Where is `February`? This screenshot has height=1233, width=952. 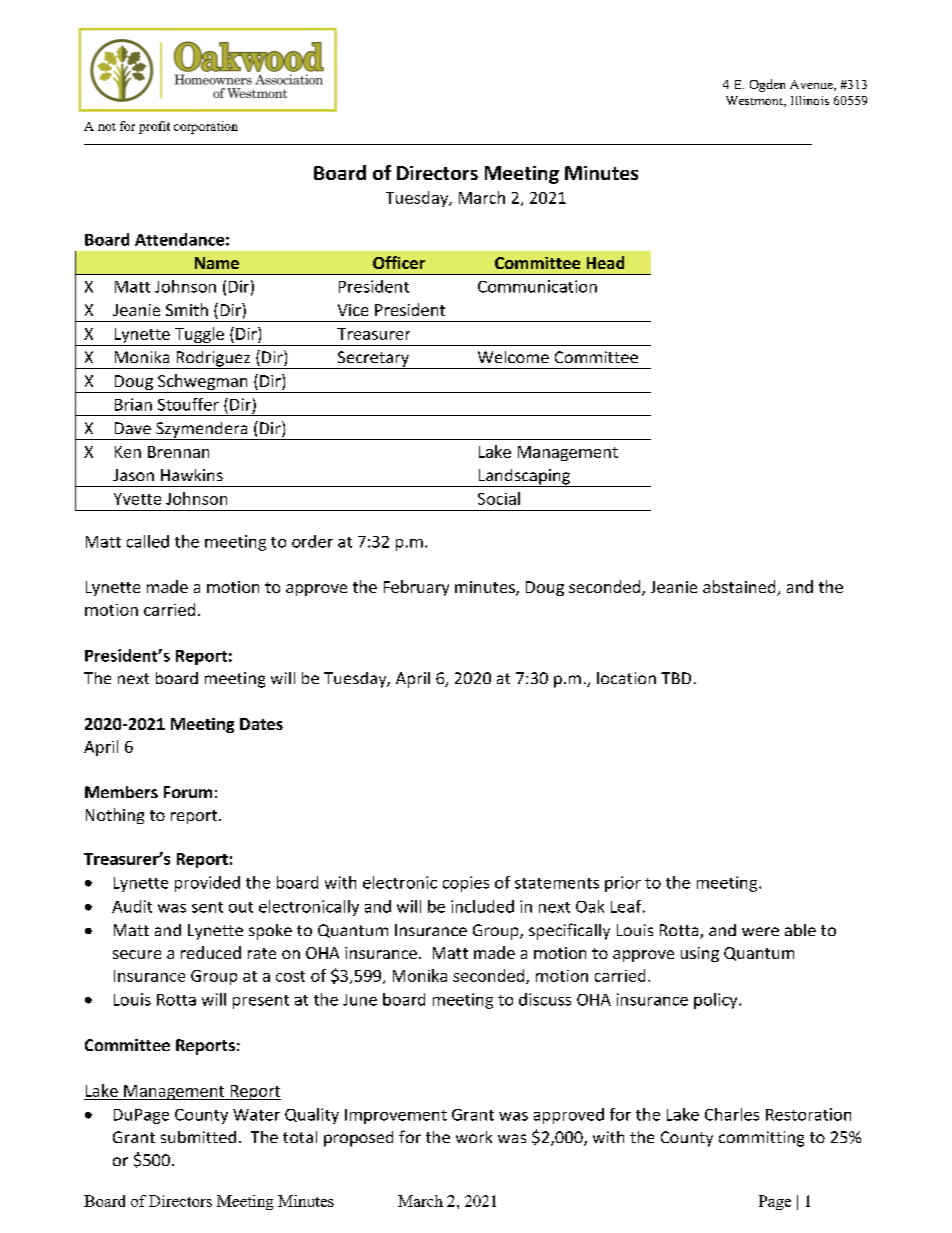 February is located at coordinates (416, 588).
